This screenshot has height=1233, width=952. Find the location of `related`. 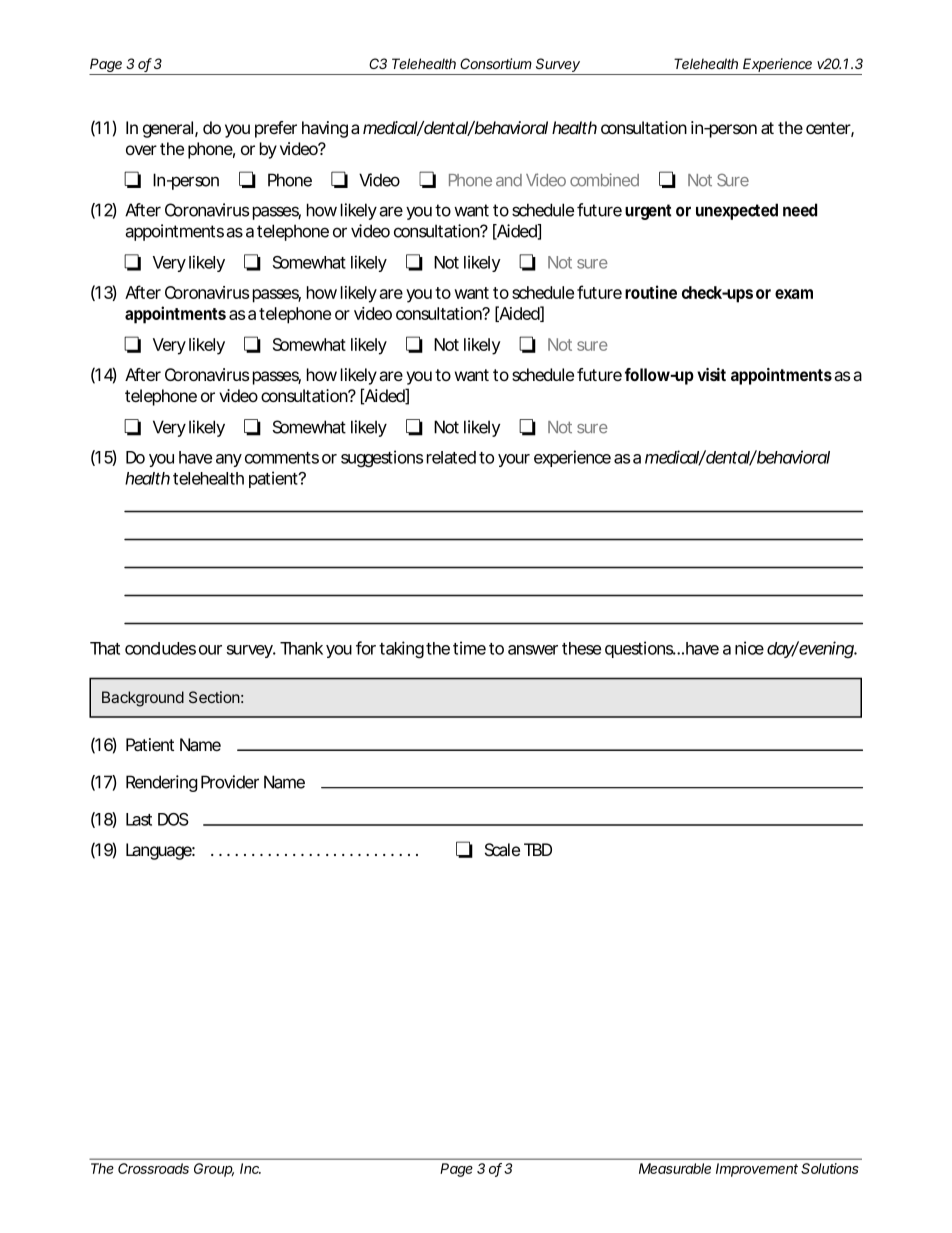

related is located at coordinates (451, 457).
